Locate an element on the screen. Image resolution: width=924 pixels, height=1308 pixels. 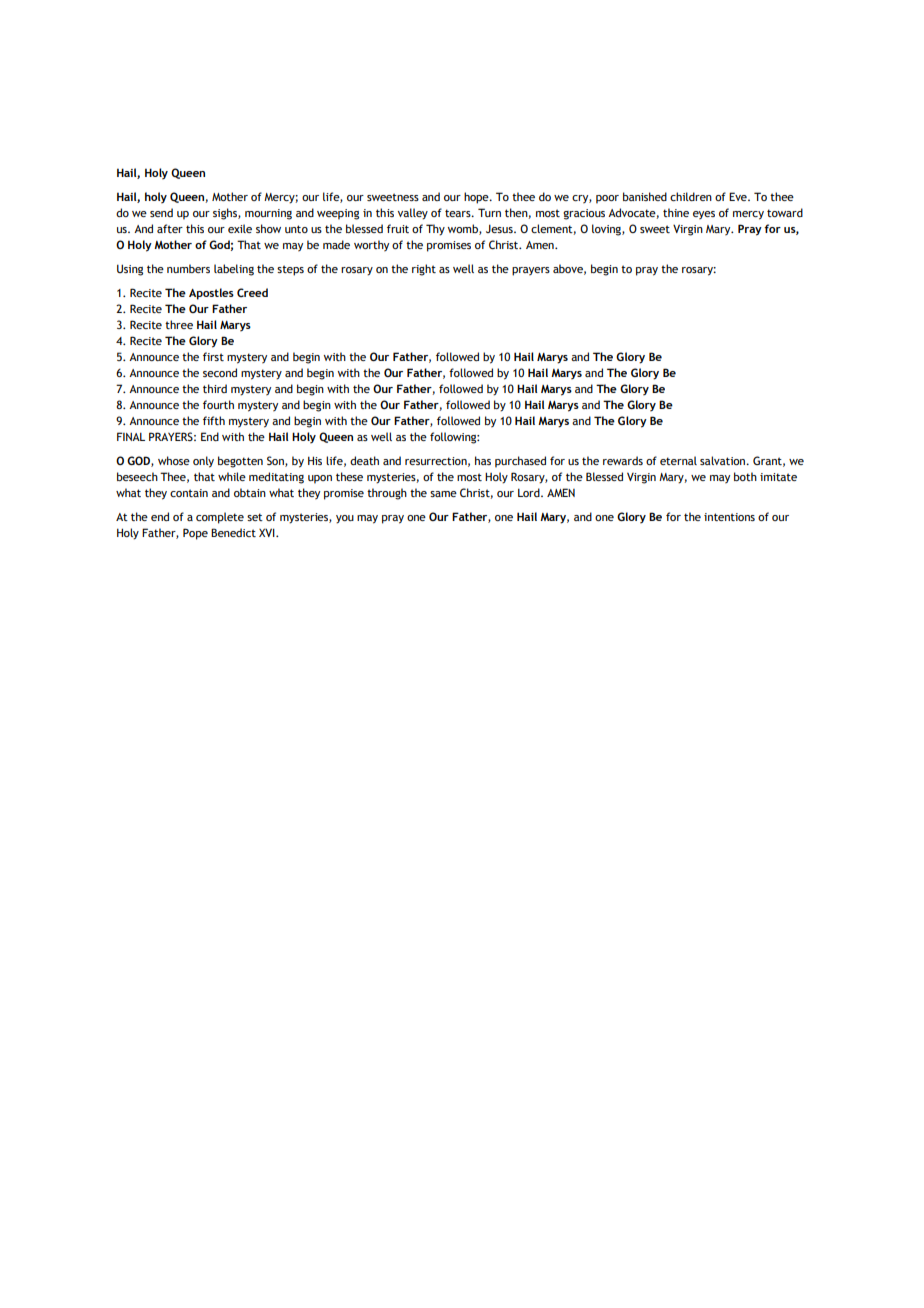
complete is located at coordinates (220, 518).
